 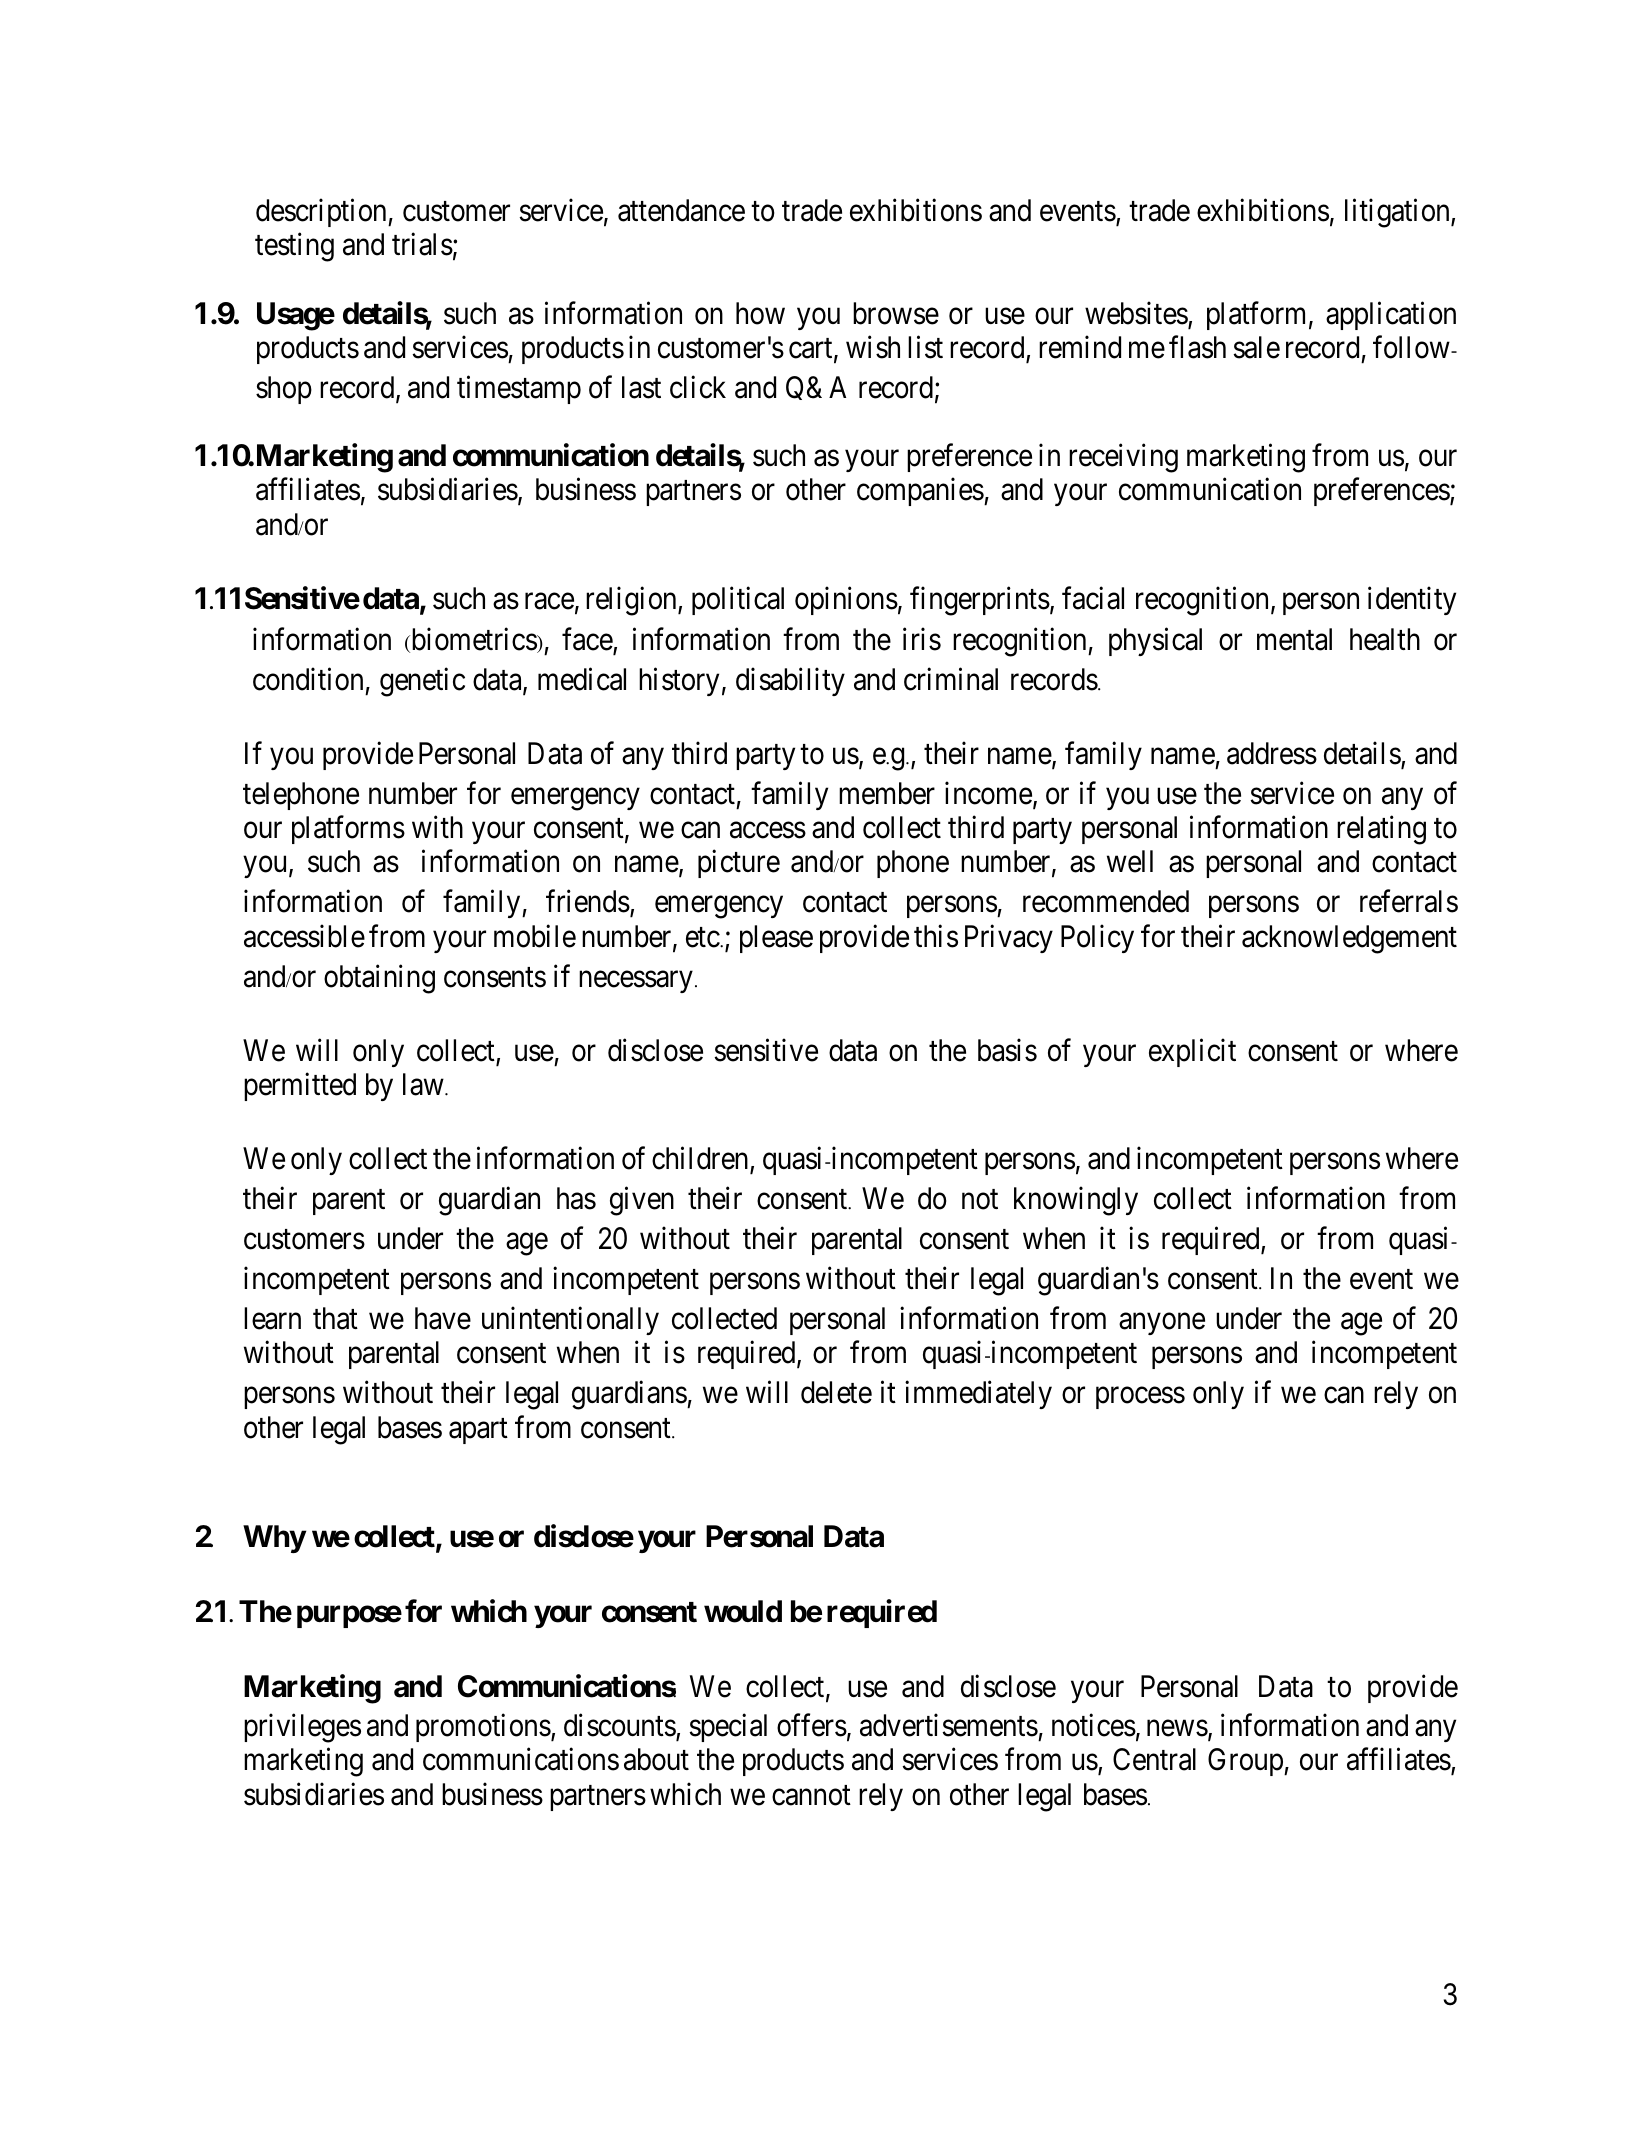 I want to click on genetic, so click(x=422, y=682).
